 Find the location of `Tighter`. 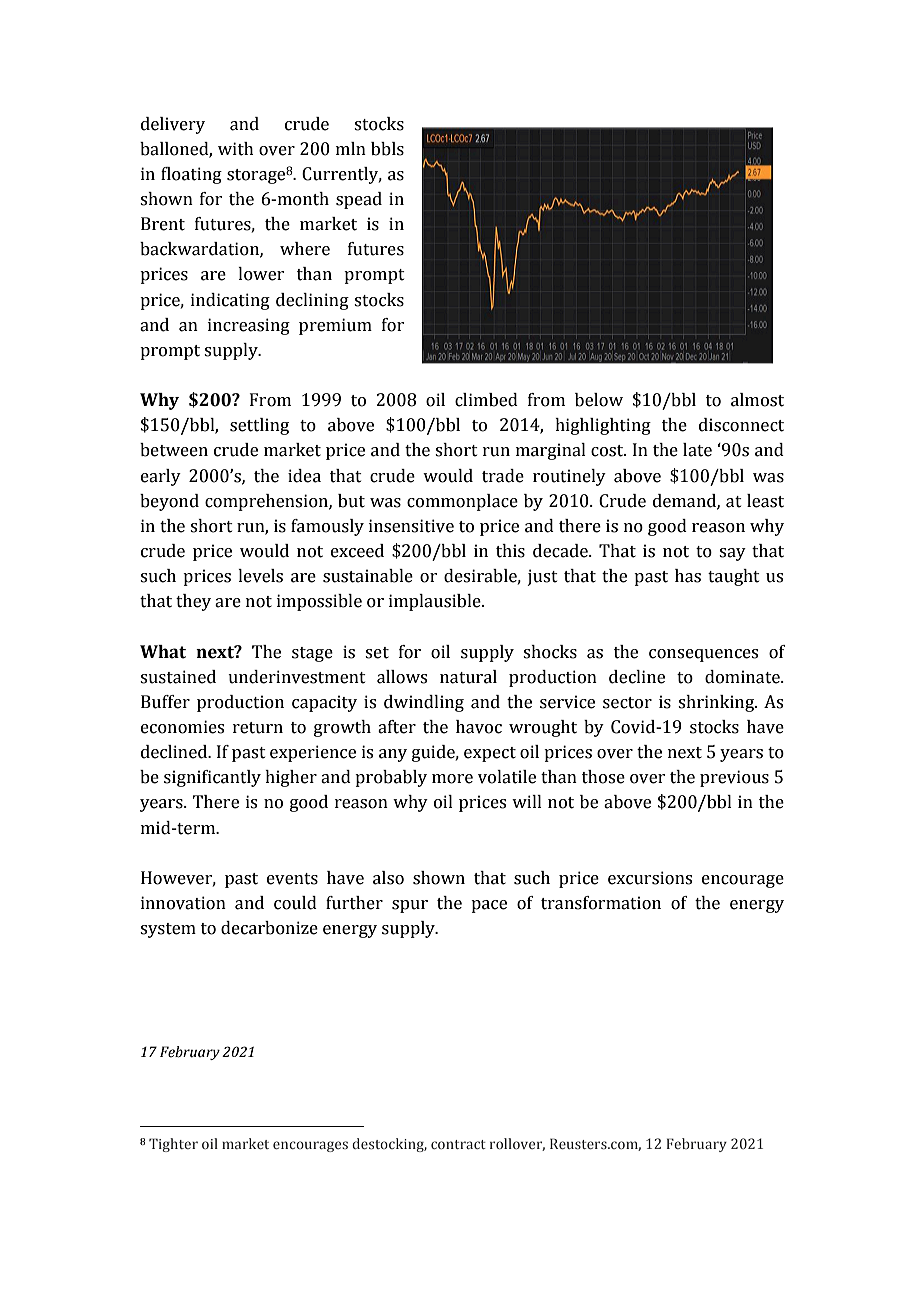

Tighter is located at coordinates (173, 1145).
